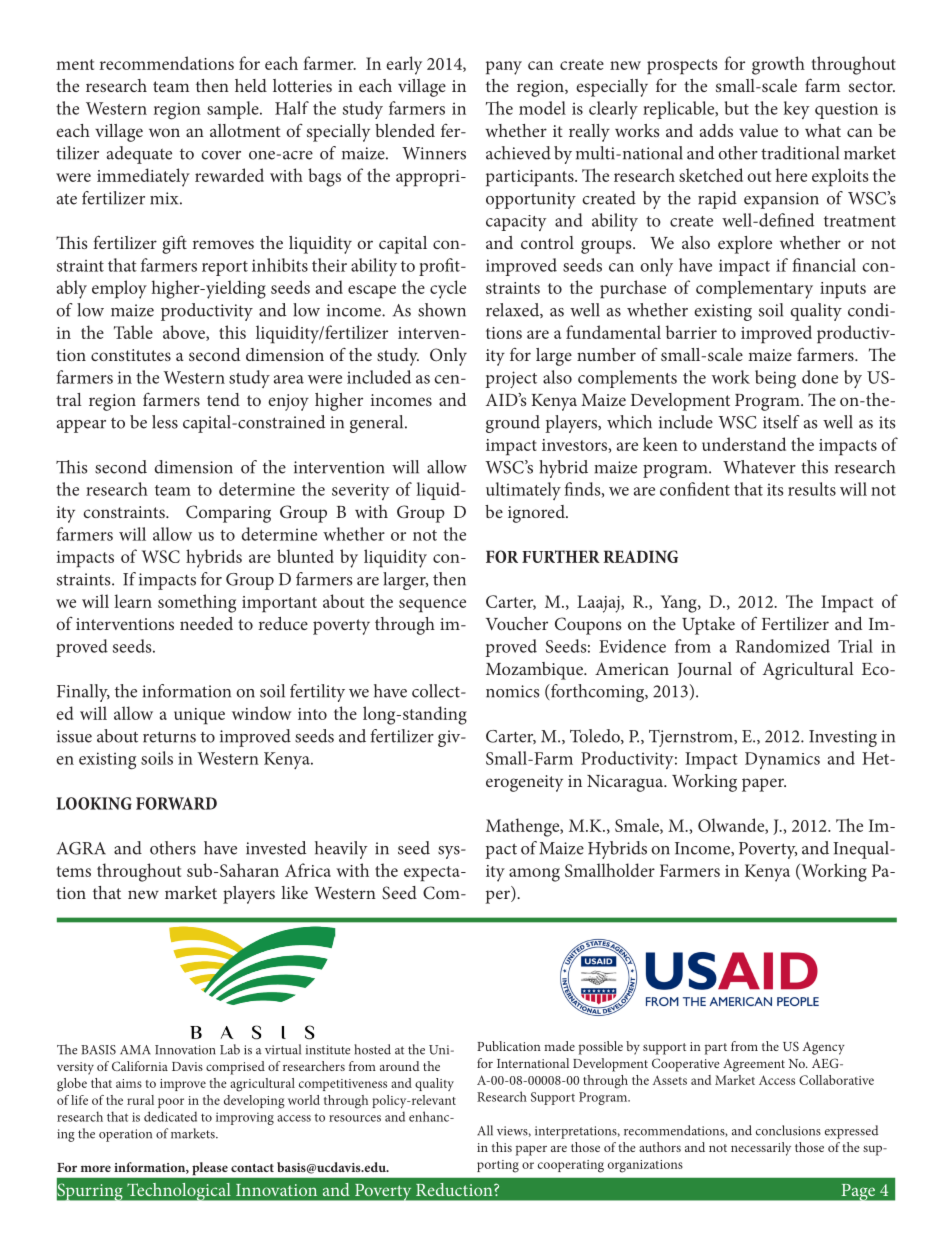  I want to click on won, so click(164, 132).
